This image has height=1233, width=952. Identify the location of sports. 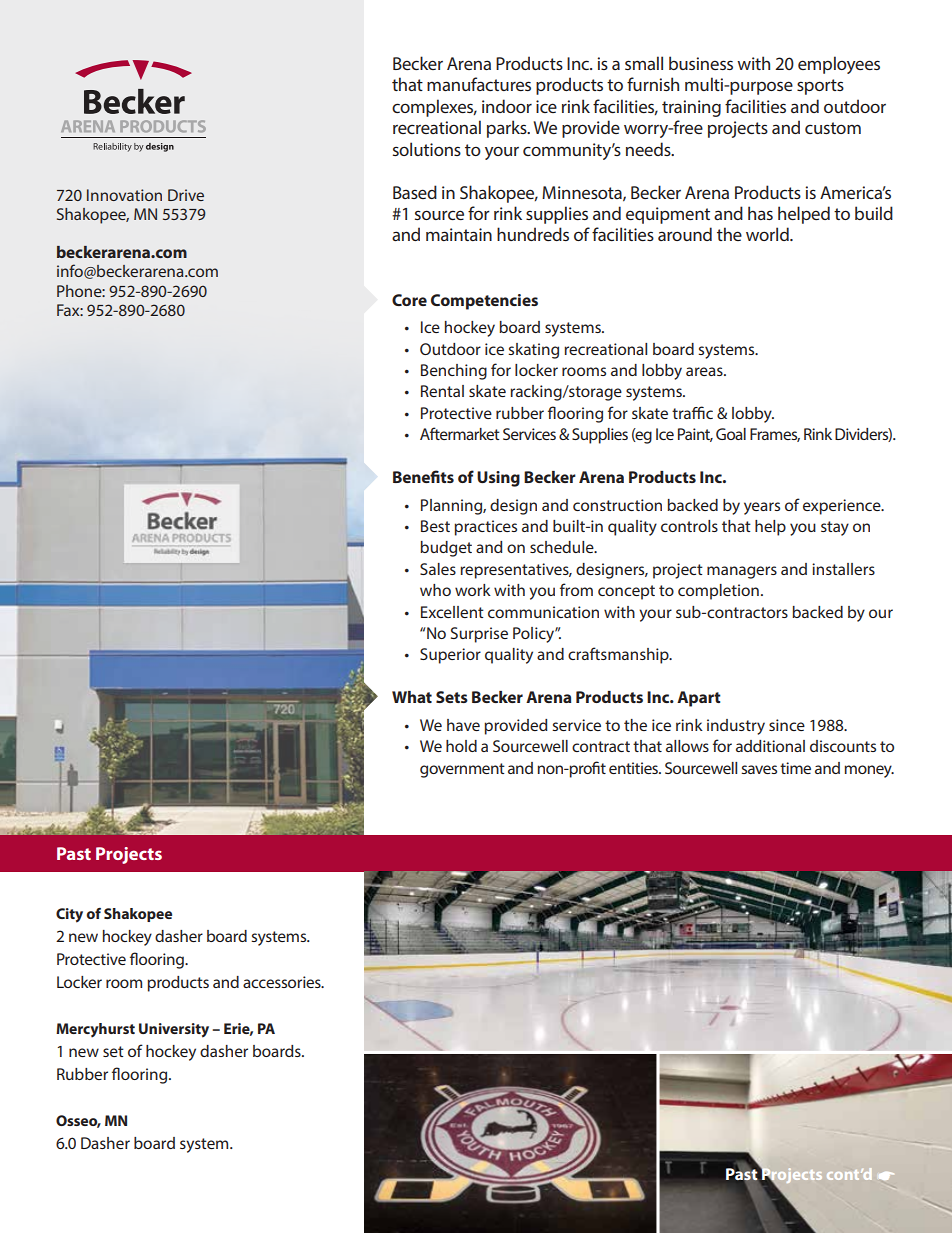
(820, 87).
